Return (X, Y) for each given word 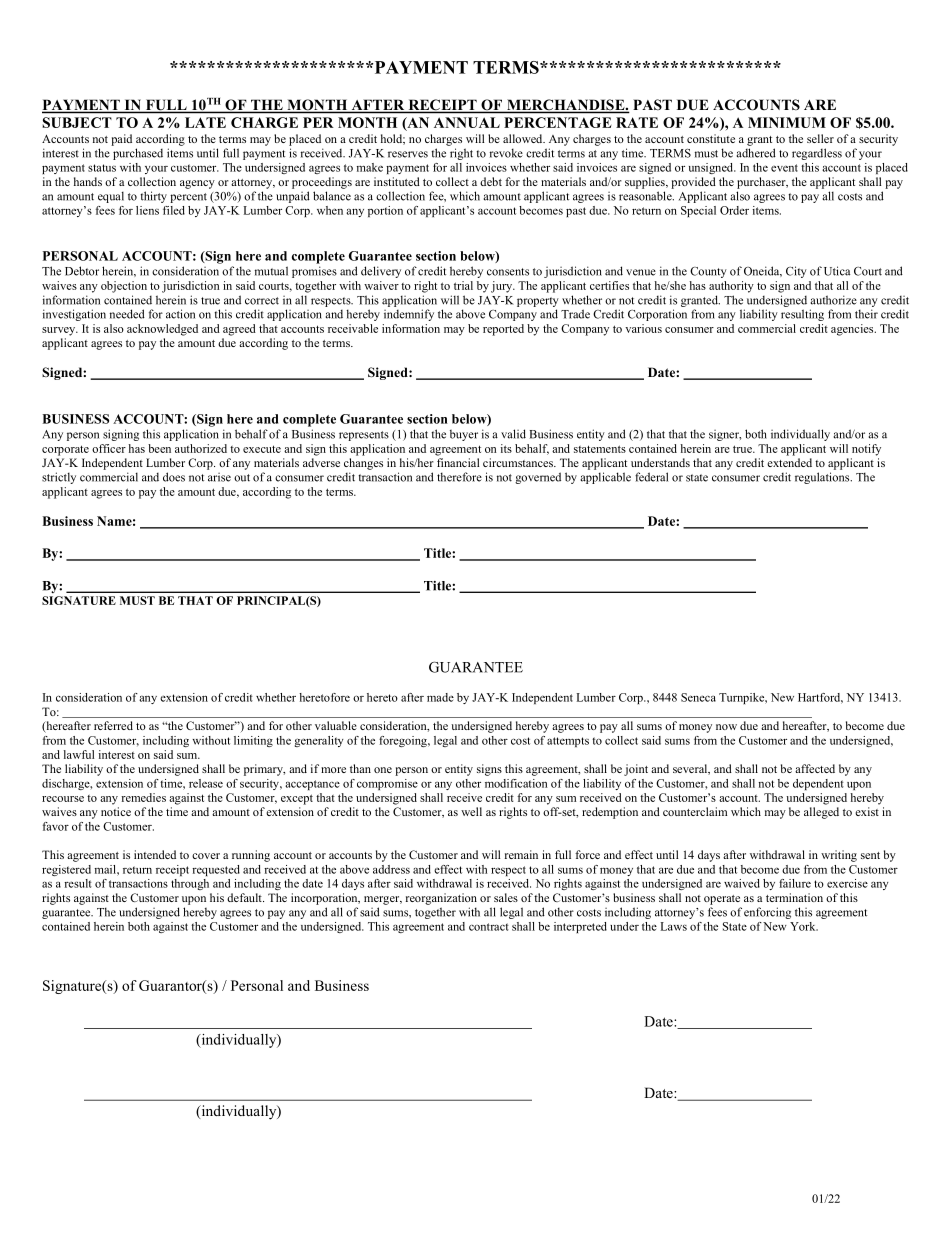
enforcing (767, 913)
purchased (138, 154)
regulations (823, 478)
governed (538, 478)
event (784, 168)
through (190, 884)
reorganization (441, 899)
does (174, 477)
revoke (506, 153)
